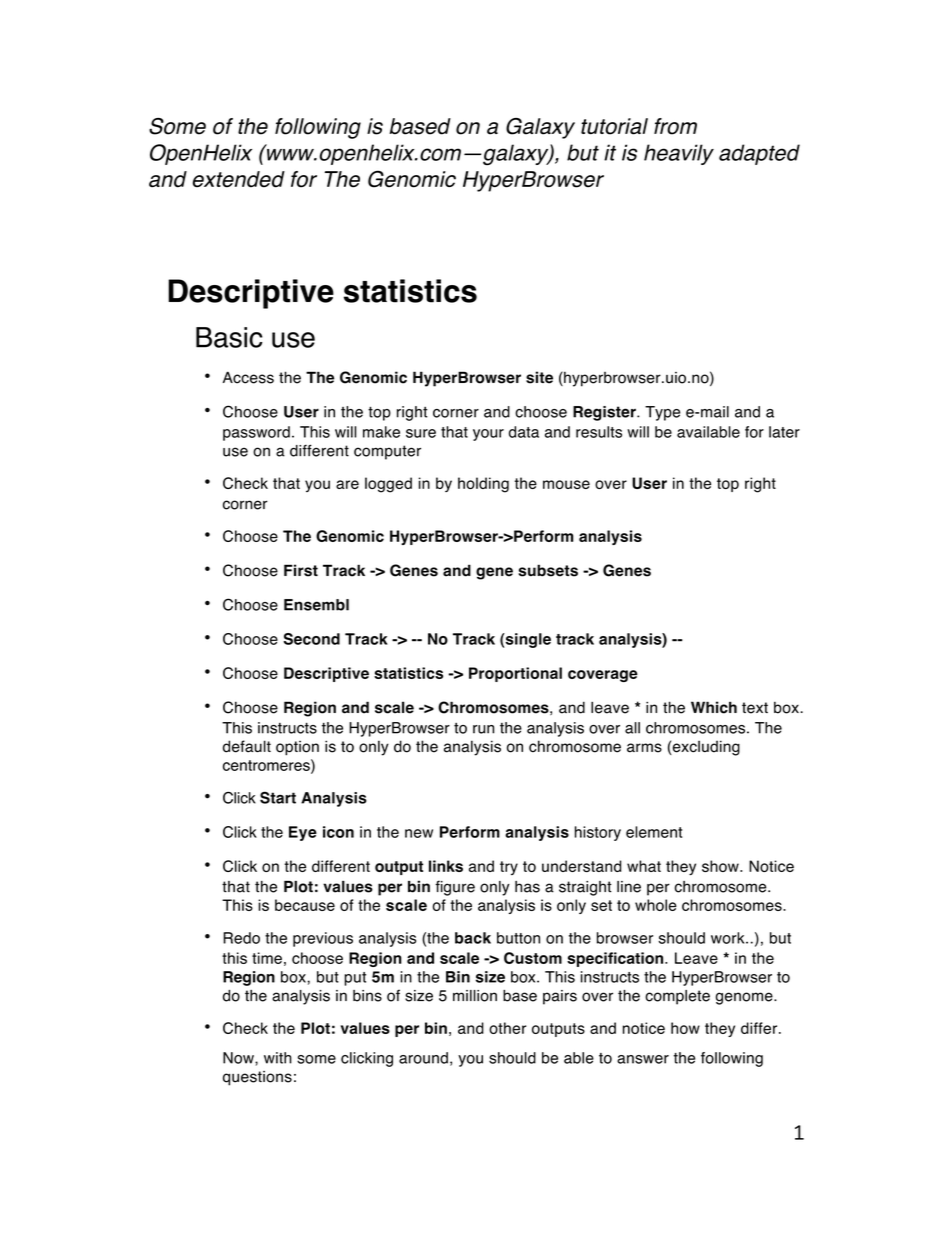 This page has width=952, height=1233. Describe the element at coordinates (721, 866) in the page. I see `show` at that location.
